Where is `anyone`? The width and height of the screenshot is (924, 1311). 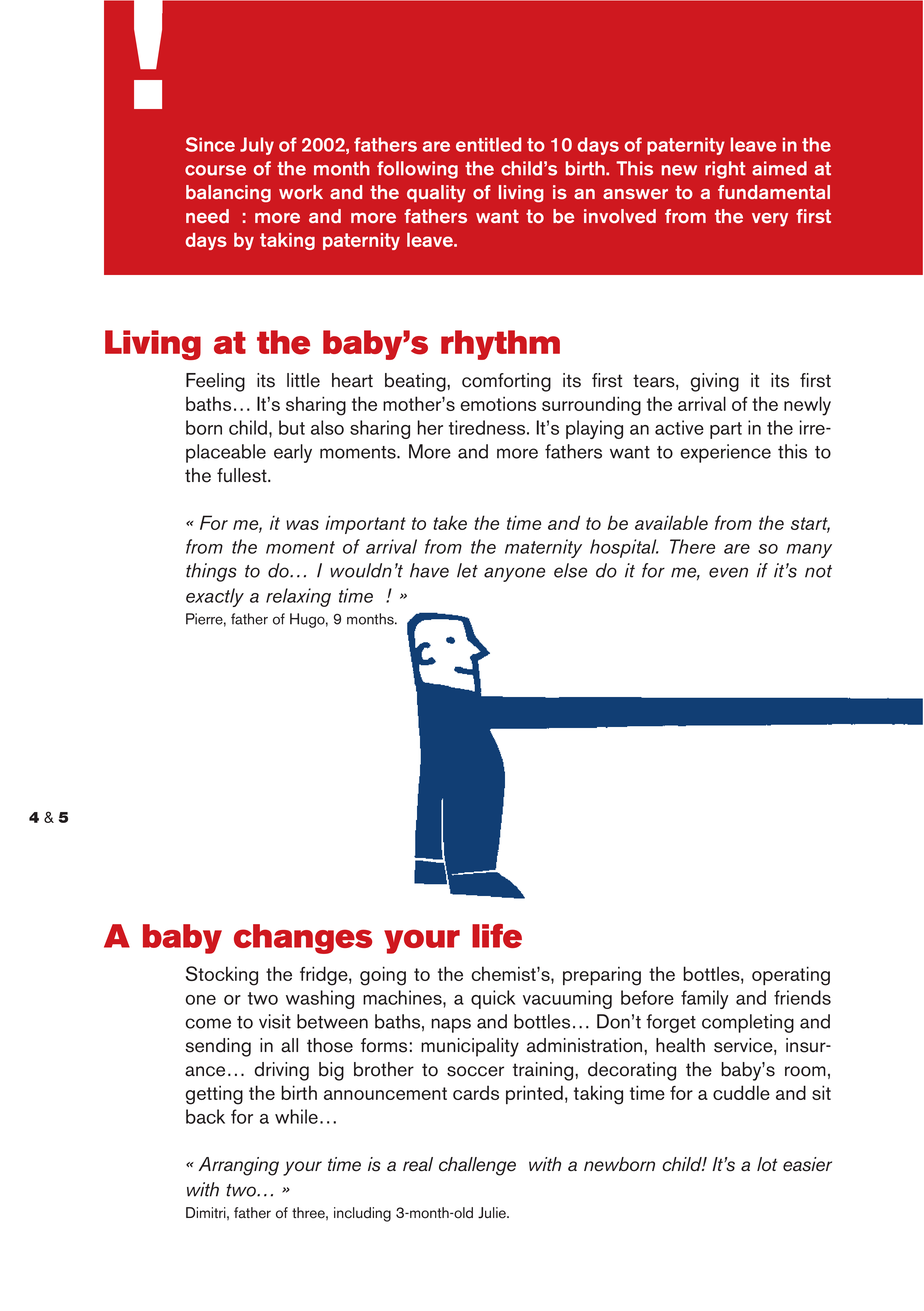
anyone is located at coordinates (514, 574).
